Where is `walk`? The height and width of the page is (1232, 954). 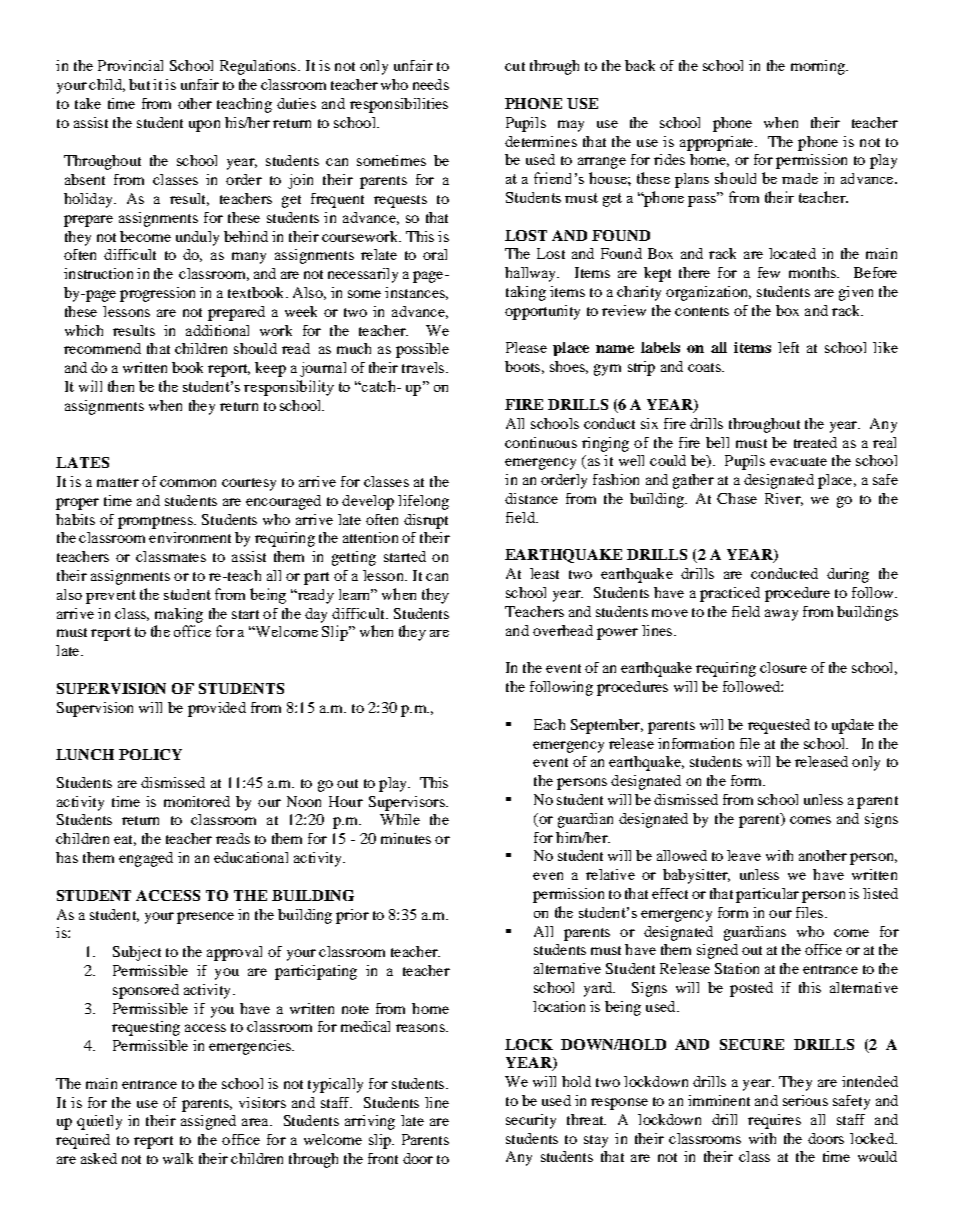 walk is located at coordinates (178, 1158).
